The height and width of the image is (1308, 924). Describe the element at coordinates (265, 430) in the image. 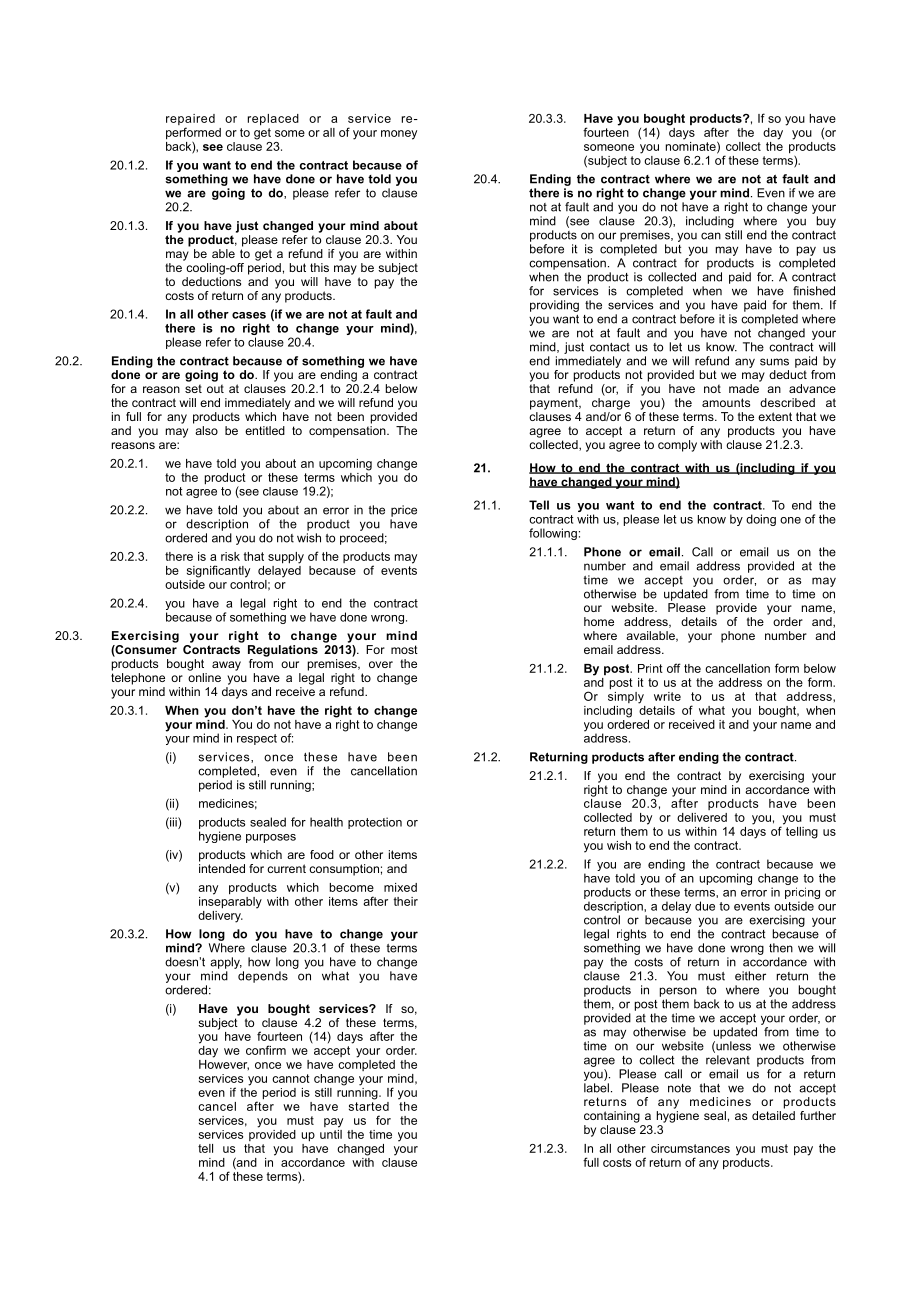

I see `entitled` at that location.
